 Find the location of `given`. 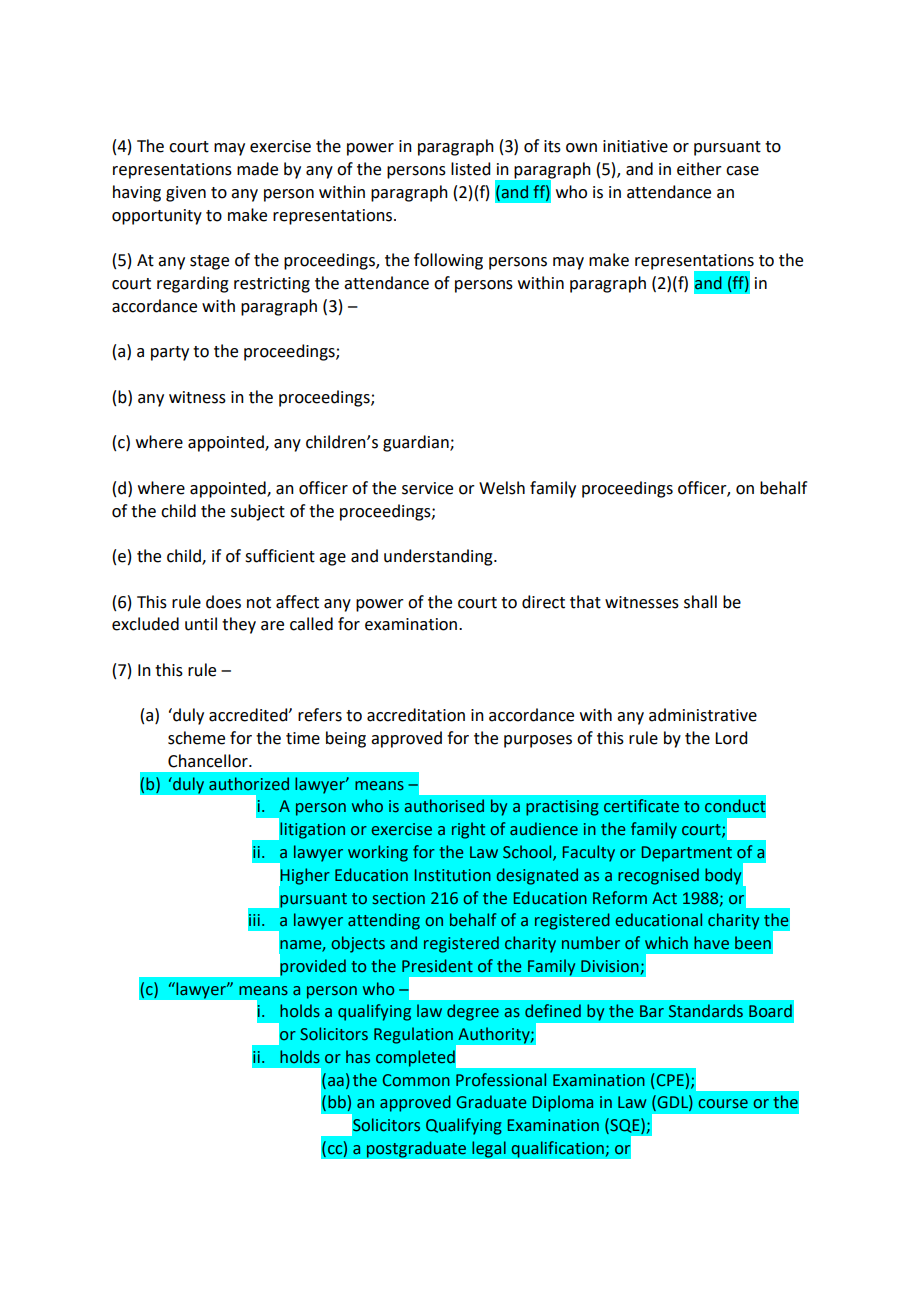

given is located at coordinates (186, 194).
